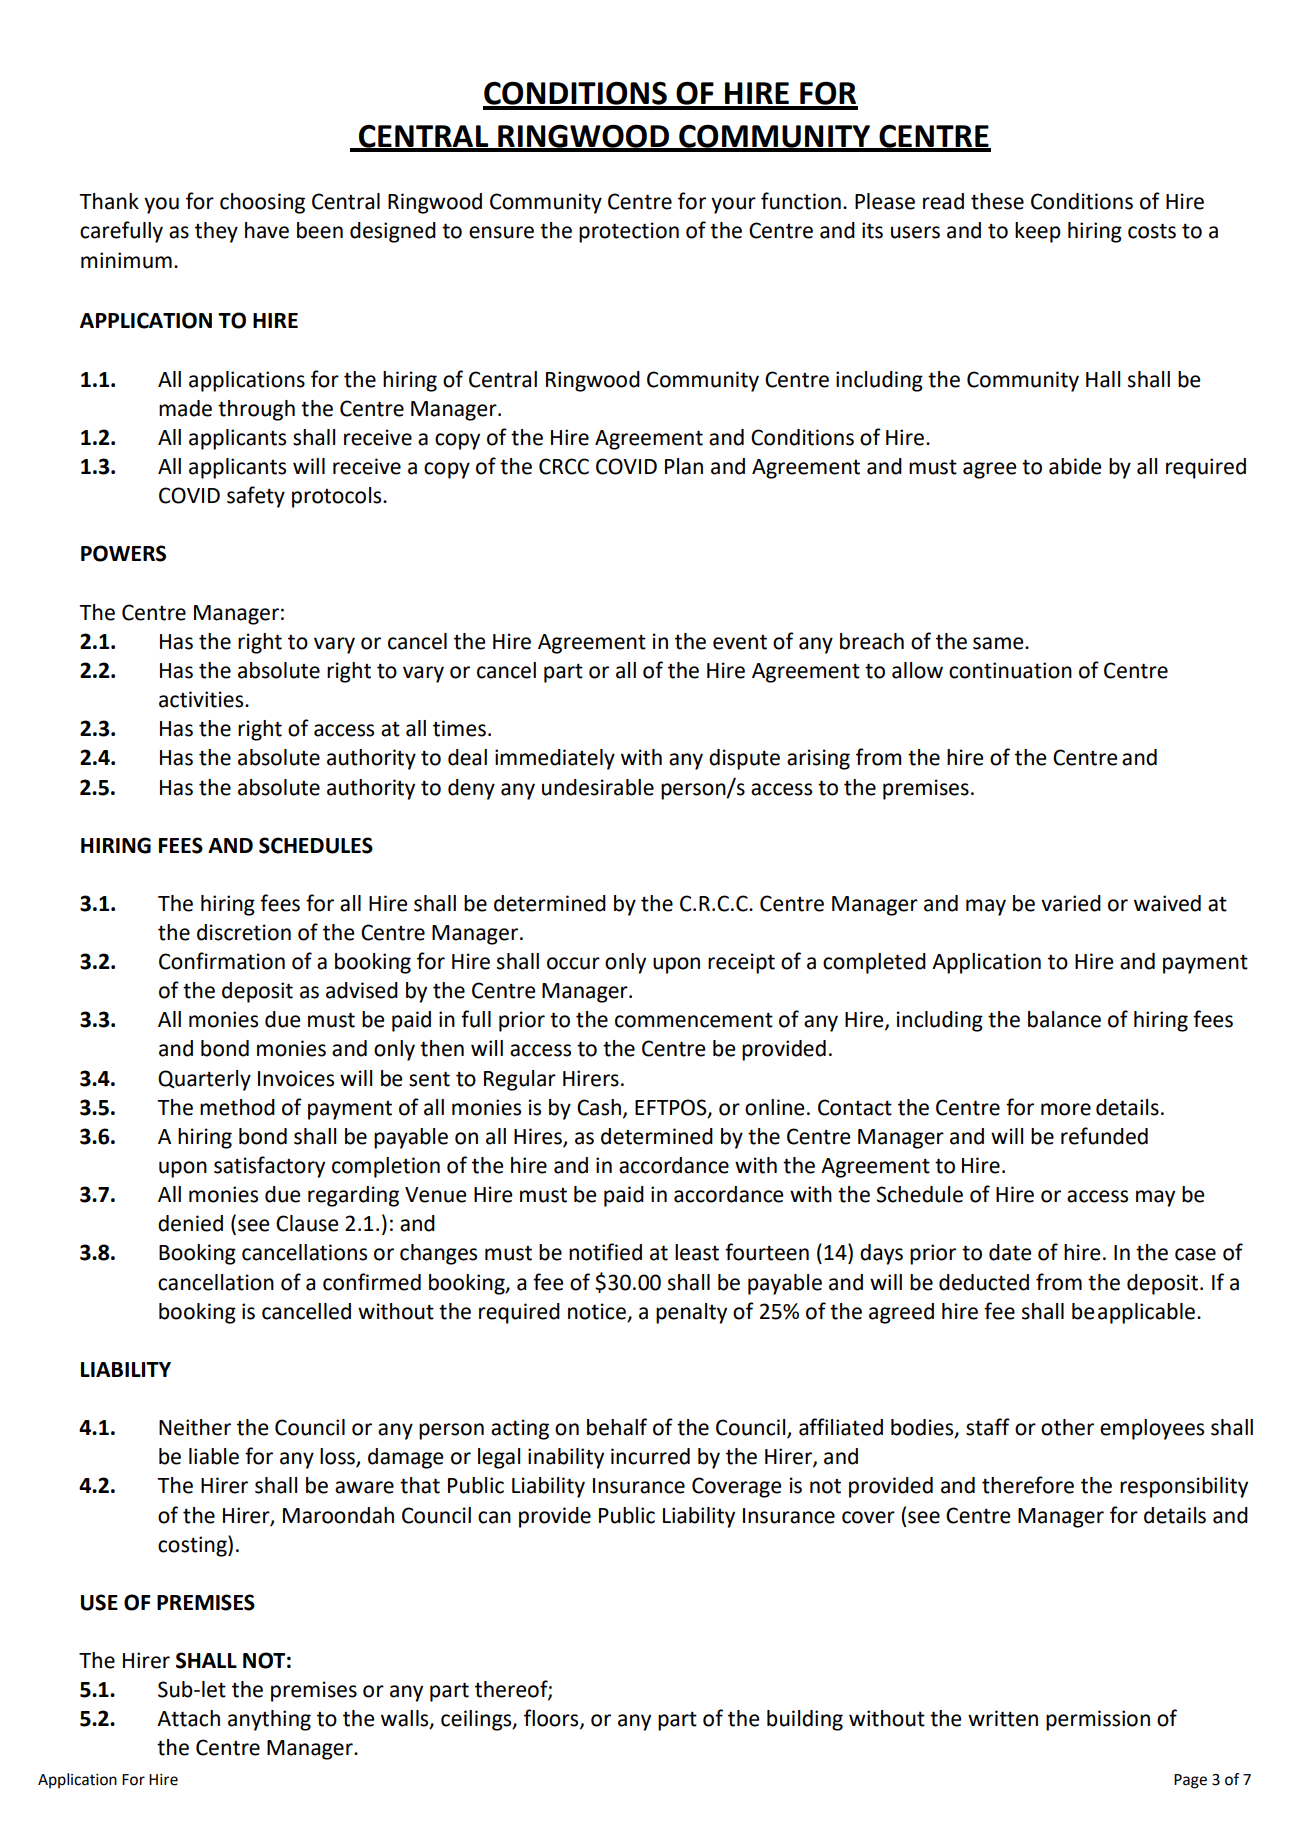 The image size is (1292, 1827). I want to click on balance, so click(1064, 1019).
